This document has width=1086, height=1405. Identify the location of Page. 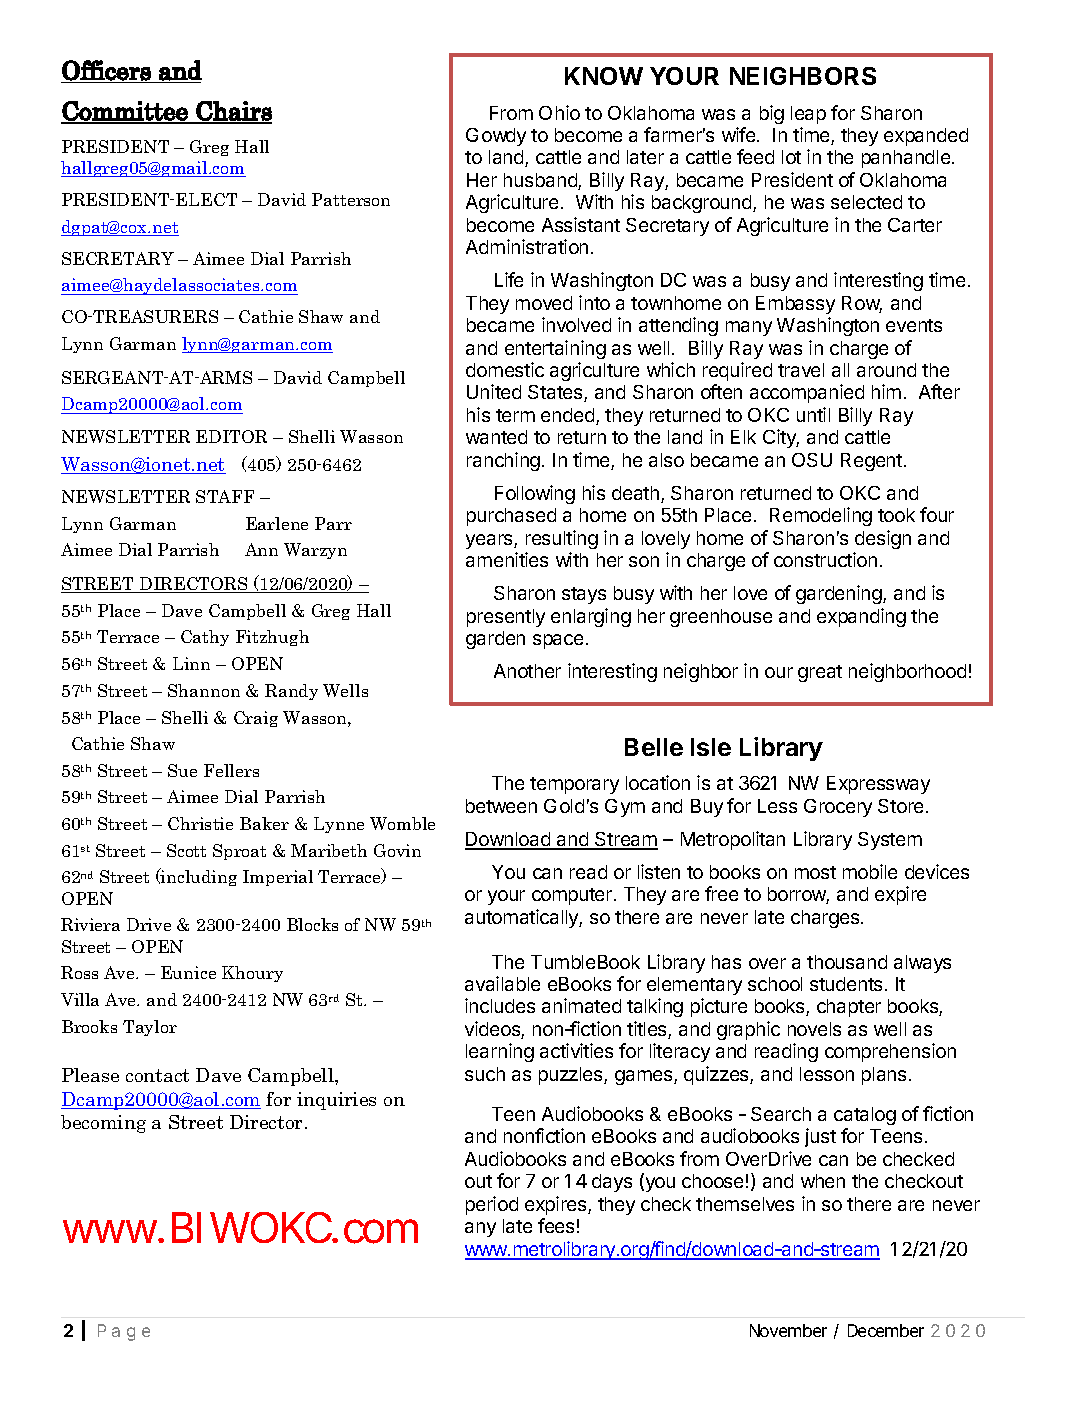
(124, 1332).
